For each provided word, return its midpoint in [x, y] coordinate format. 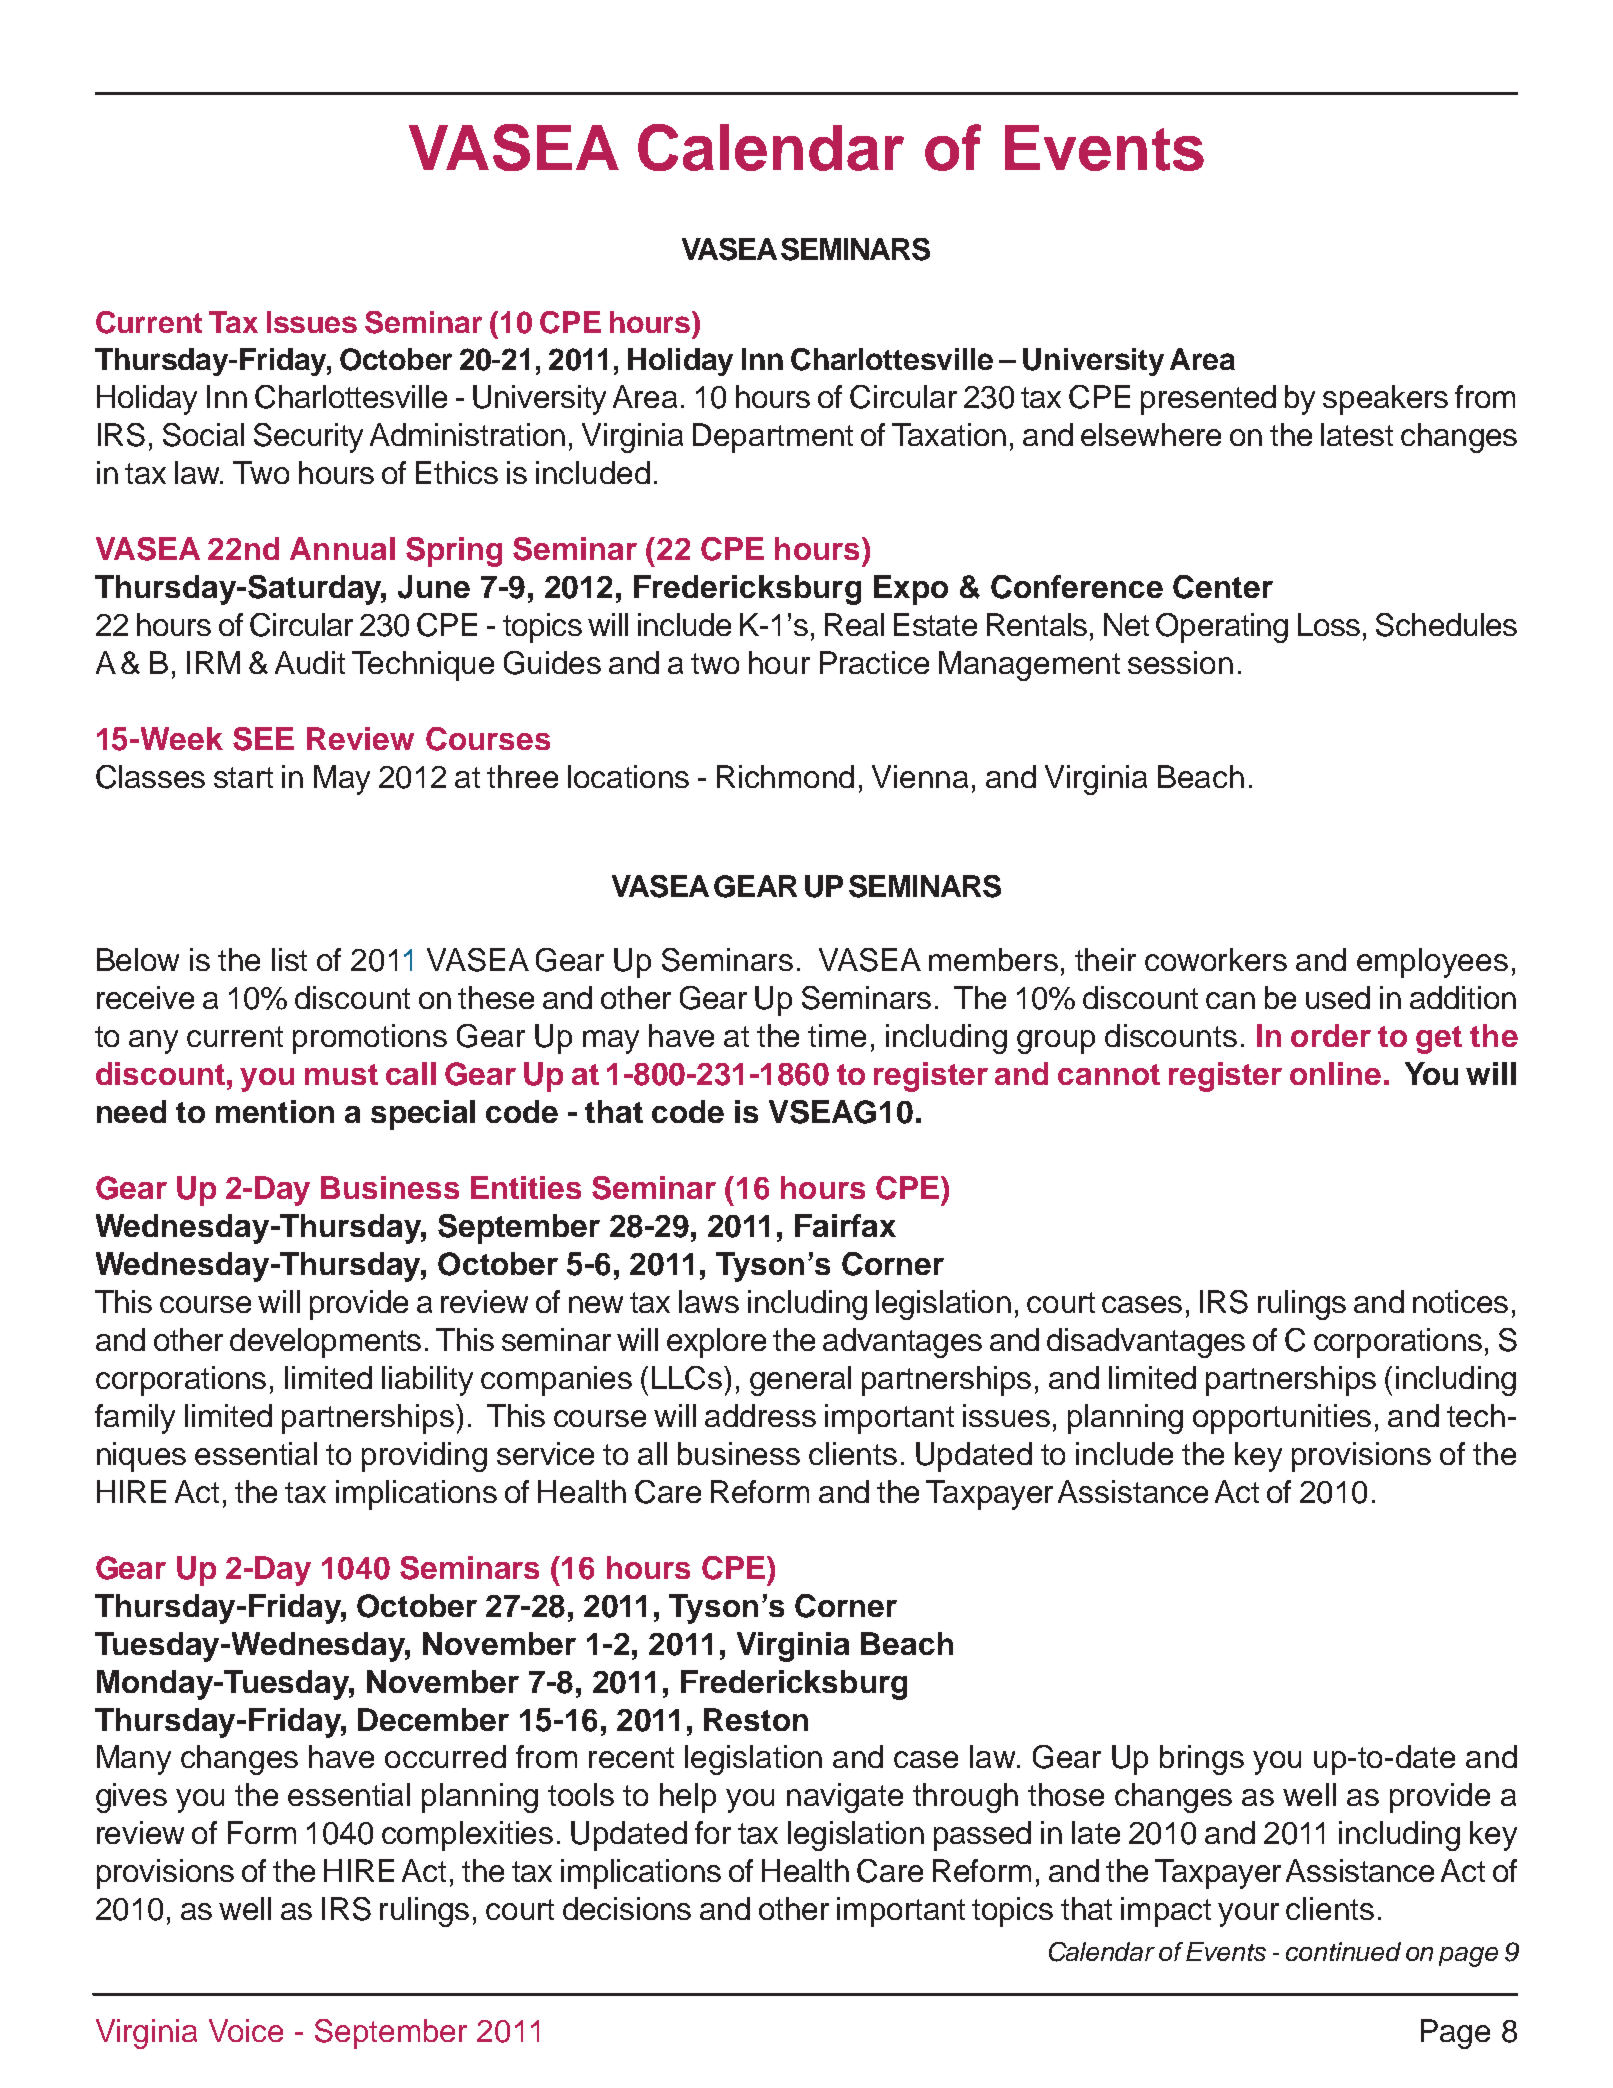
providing [424, 1457]
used [1338, 997]
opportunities [1282, 1419]
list [289, 959]
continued [1343, 1951]
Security [308, 438]
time [837, 1035]
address [760, 1415]
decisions [627, 1908]
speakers [1385, 400]
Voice [246, 2030]
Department [773, 438]
